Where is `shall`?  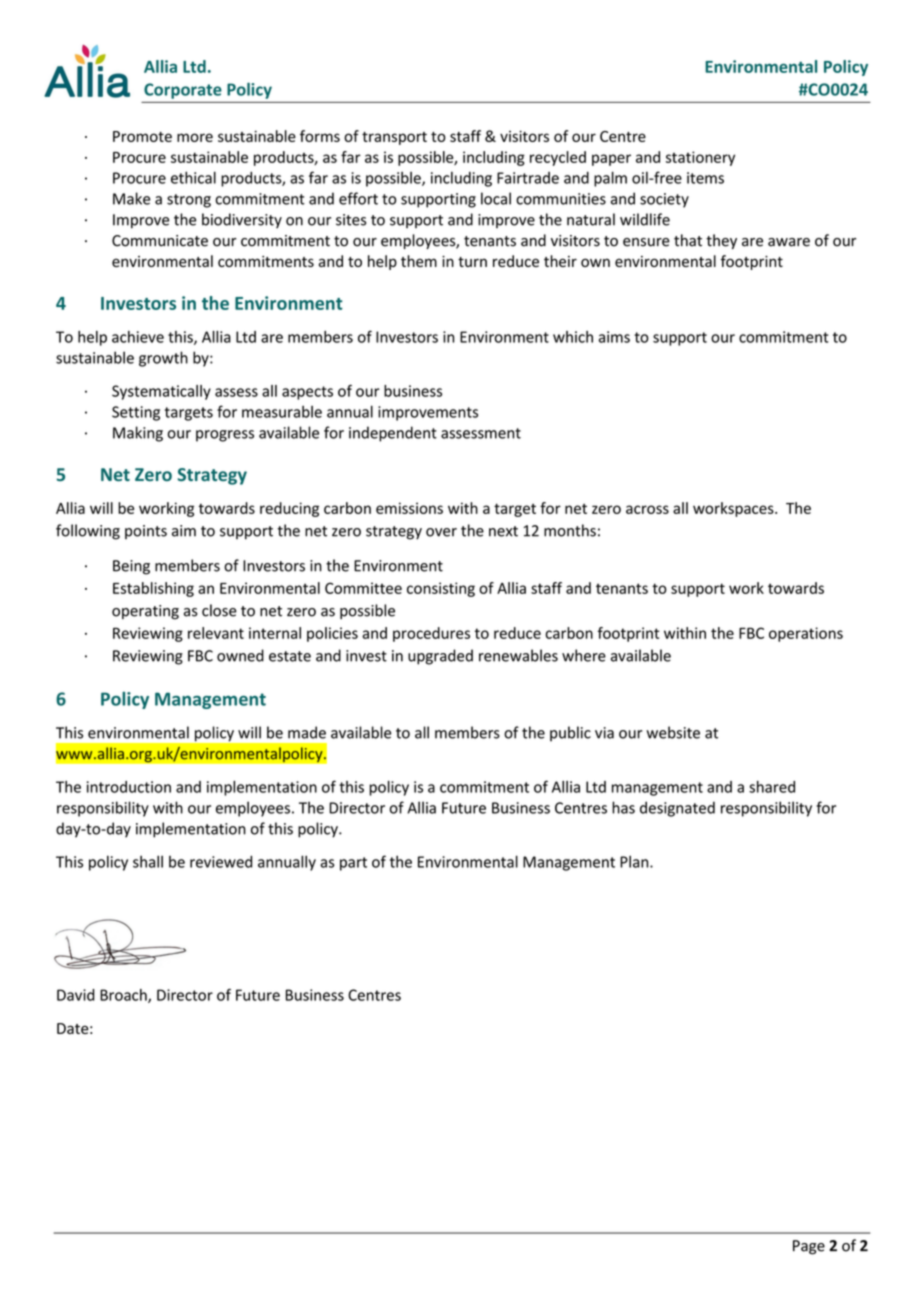 shall is located at coordinates (148, 861).
